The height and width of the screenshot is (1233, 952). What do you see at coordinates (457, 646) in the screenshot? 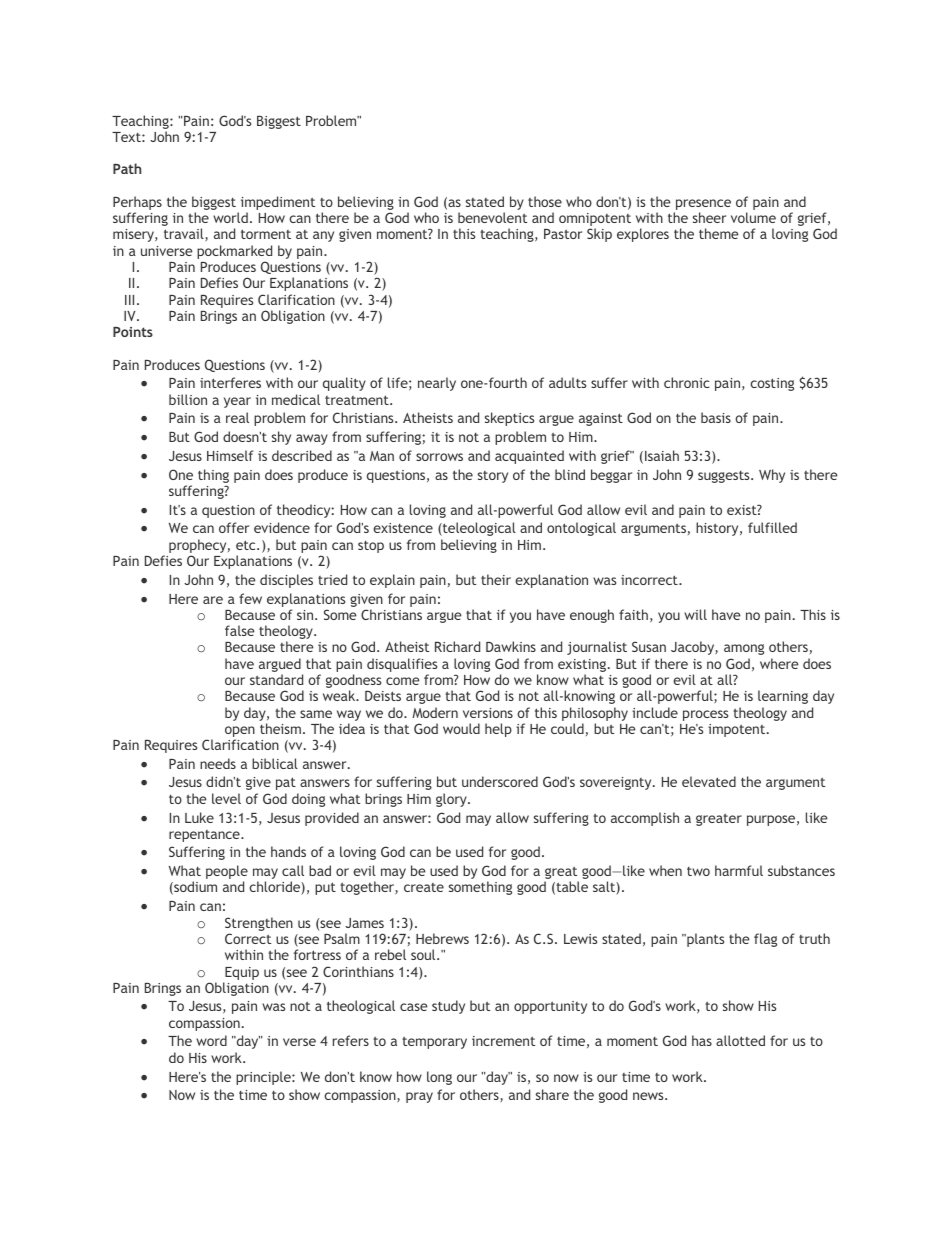
I see `Richard` at bounding box center [457, 646].
